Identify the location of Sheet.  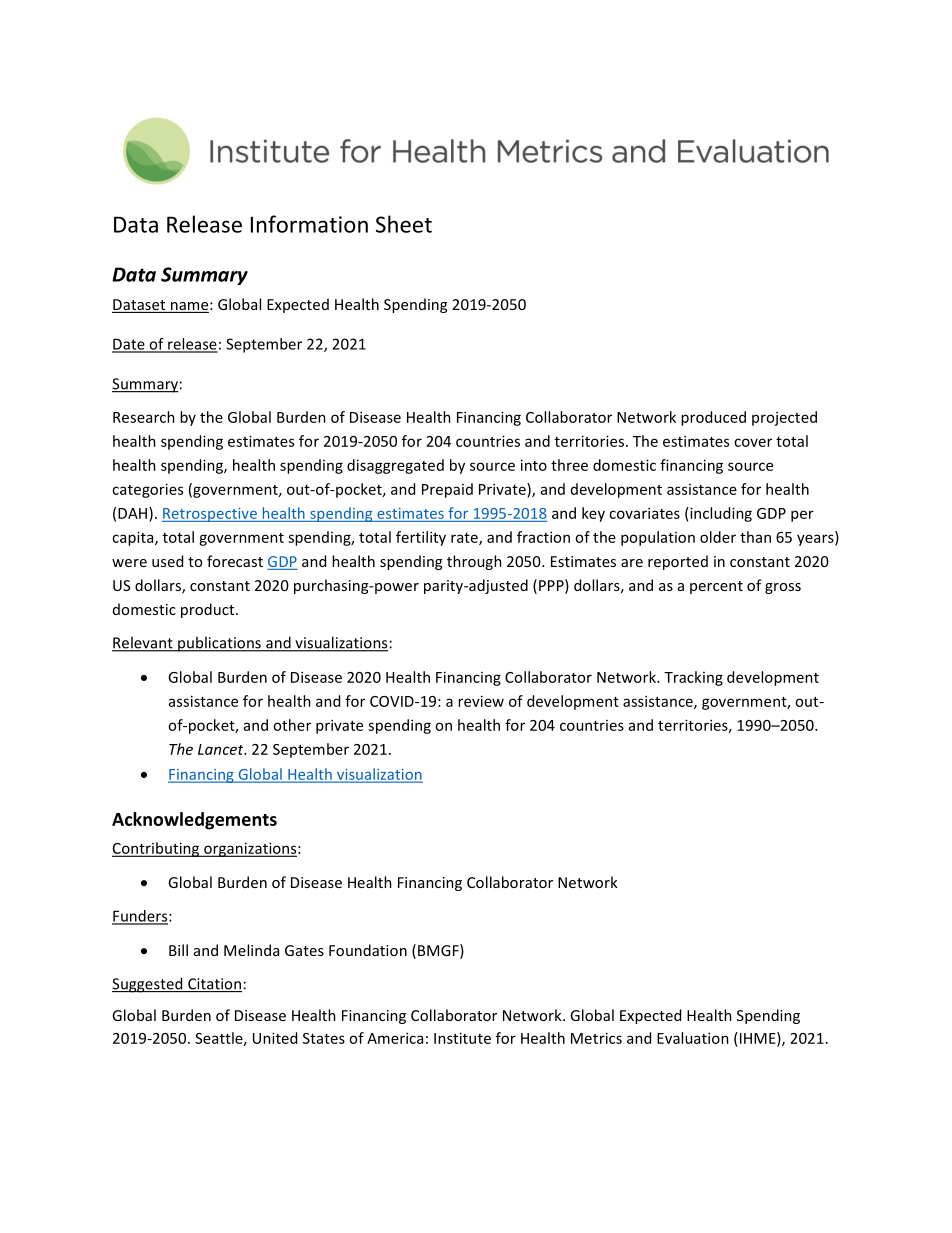
(404, 224).
